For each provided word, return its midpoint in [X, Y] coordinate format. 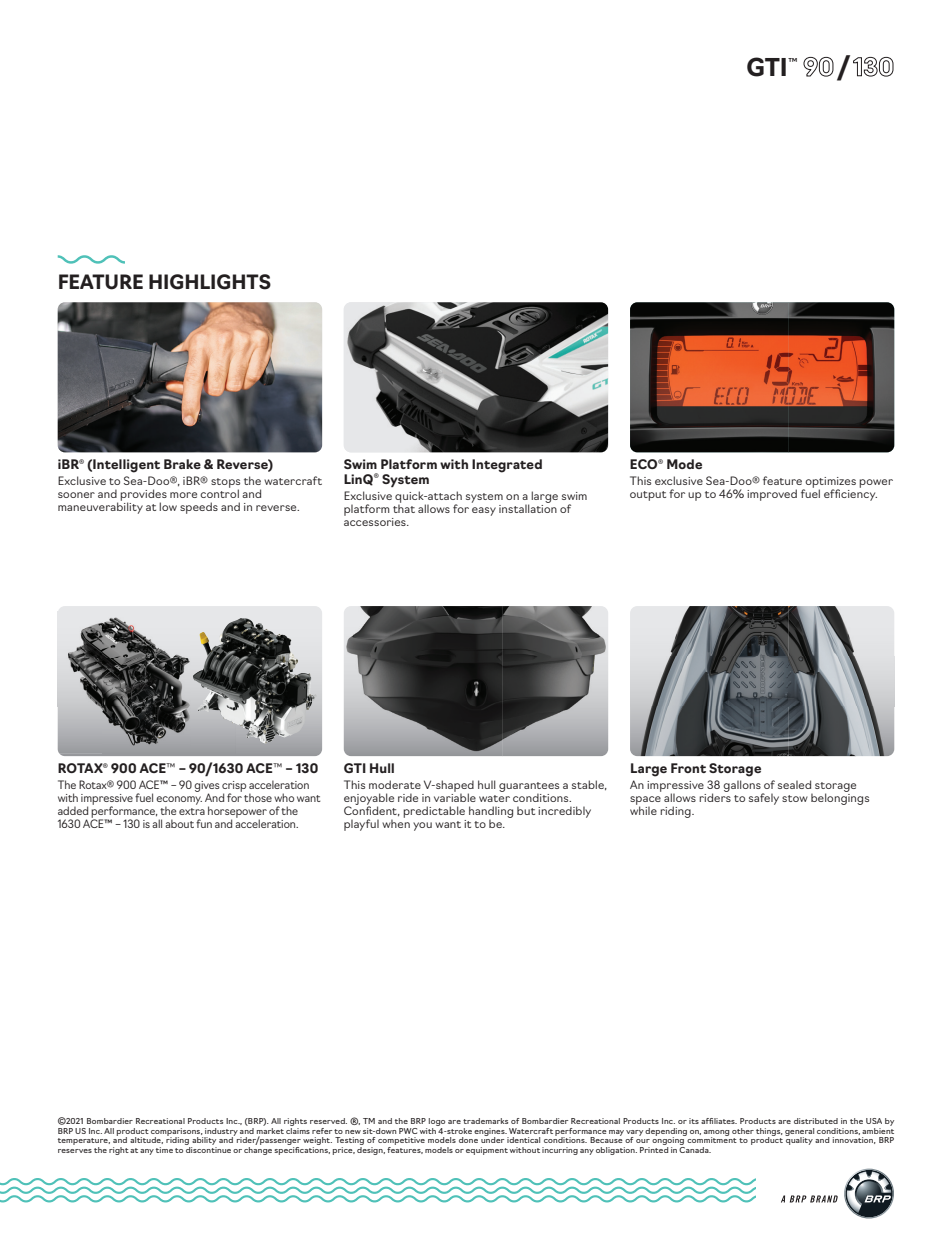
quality [799, 1140]
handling [491, 813]
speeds [199, 508]
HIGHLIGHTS [210, 282]
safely [764, 799]
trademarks [485, 1121]
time [164, 1150]
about [179, 823]
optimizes [830, 484]
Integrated [507, 466]
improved [772, 495]
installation [528, 507]
